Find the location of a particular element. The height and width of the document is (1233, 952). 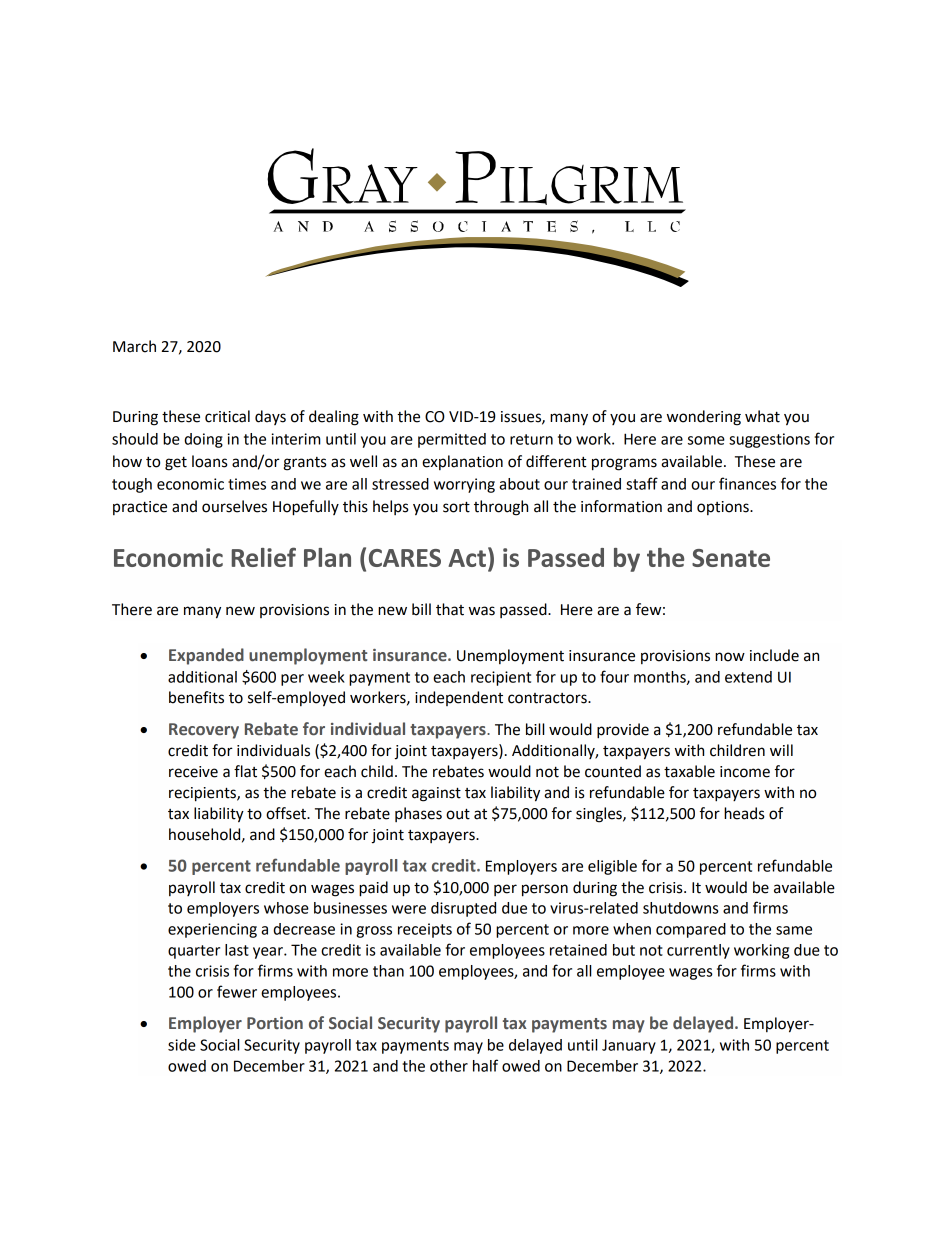

Portion is located at coordinates (275, 1023).
